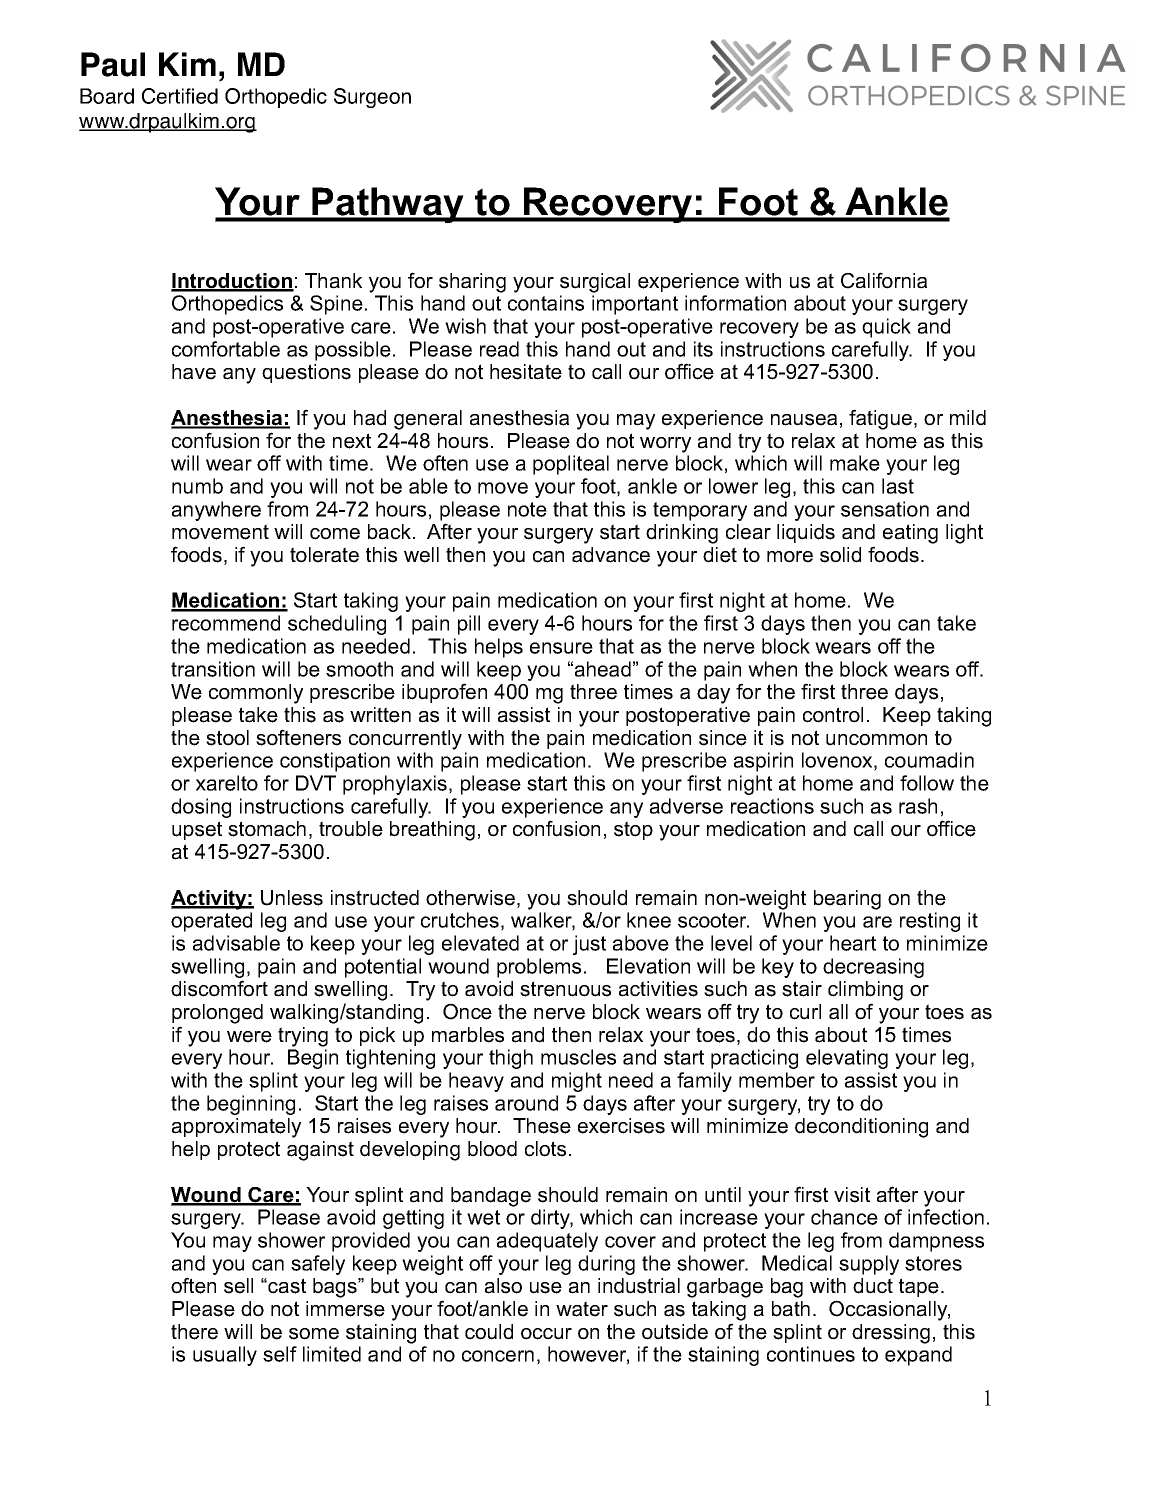  What do you see at coordinates (884, 280) in the screenshot?
I see `California` at bounding box center [884, 280].
